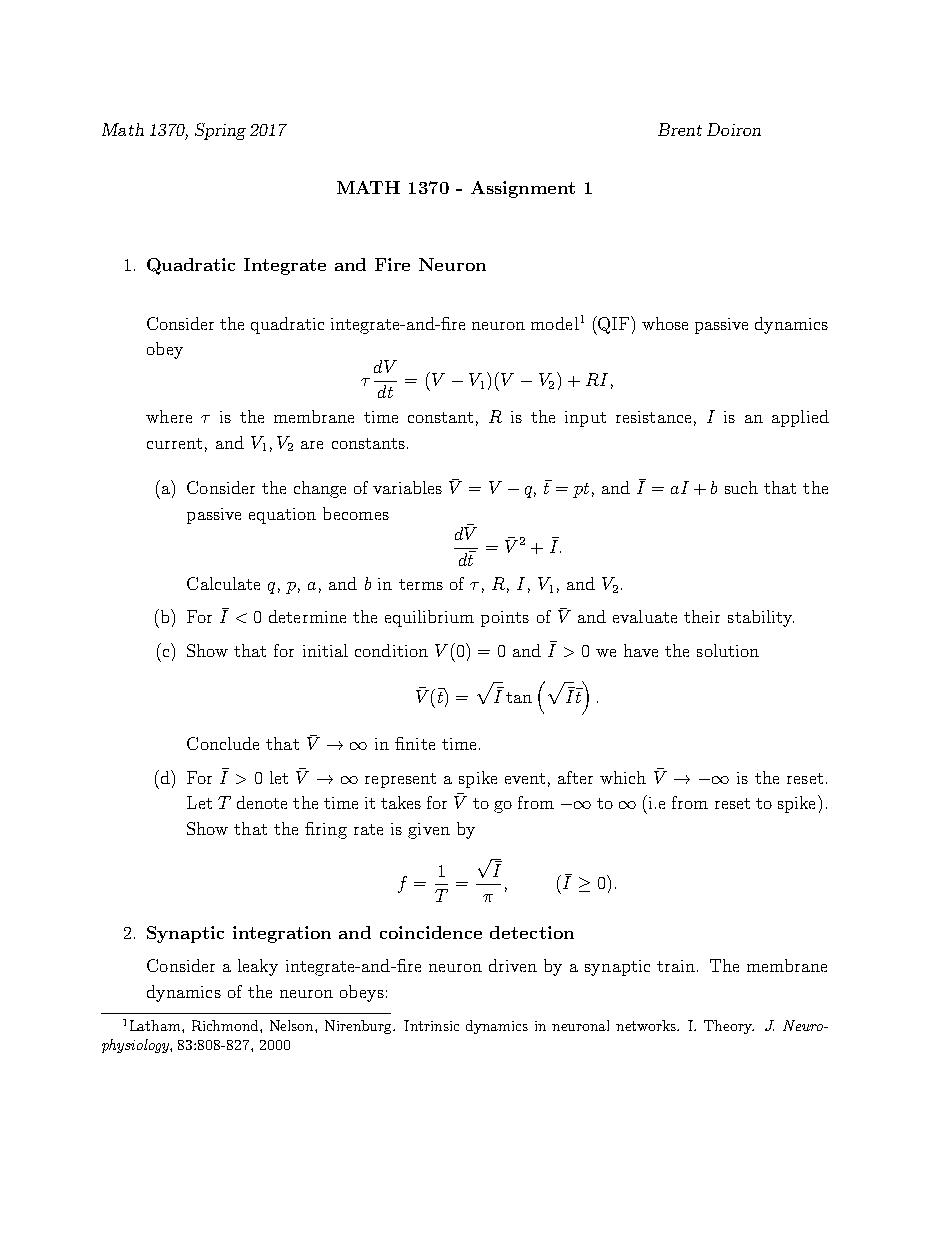 The width and height of the screenshot is (952, 1233). Describe the element at coordinates (729, 1027) in the screenshot. I see `Theory` at that location.
